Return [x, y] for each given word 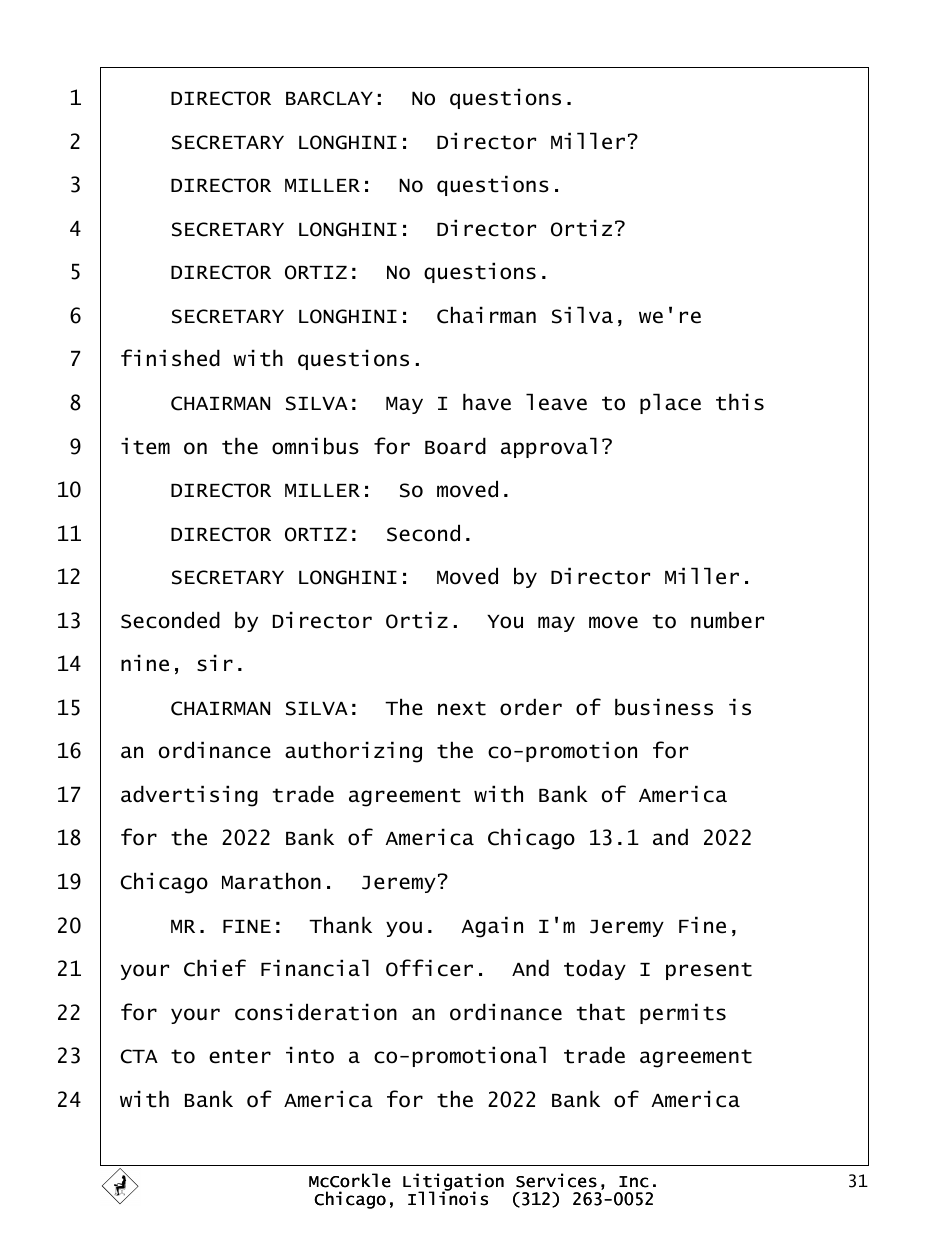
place [670, 403]
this [740, 402]
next [462, 708]
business [664, 707]
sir [215, 663]
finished [170, 358]
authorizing [353, 752]
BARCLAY [329, 98]
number [727, 620]
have [487, 402]
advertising [189, 796]
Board [455, 446]
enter [240, 1056]
